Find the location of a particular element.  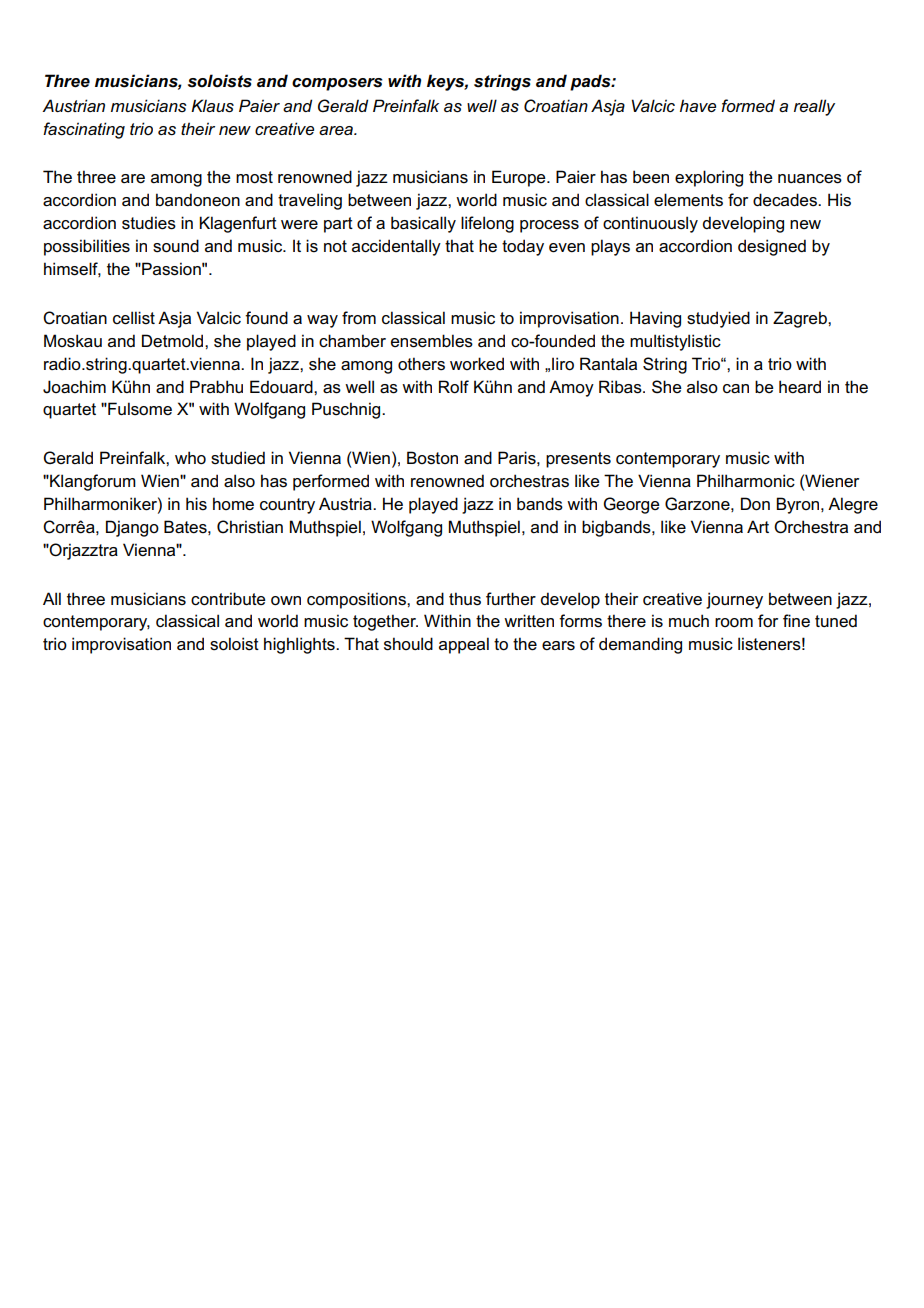

can is located at coordinates (736, 389).
